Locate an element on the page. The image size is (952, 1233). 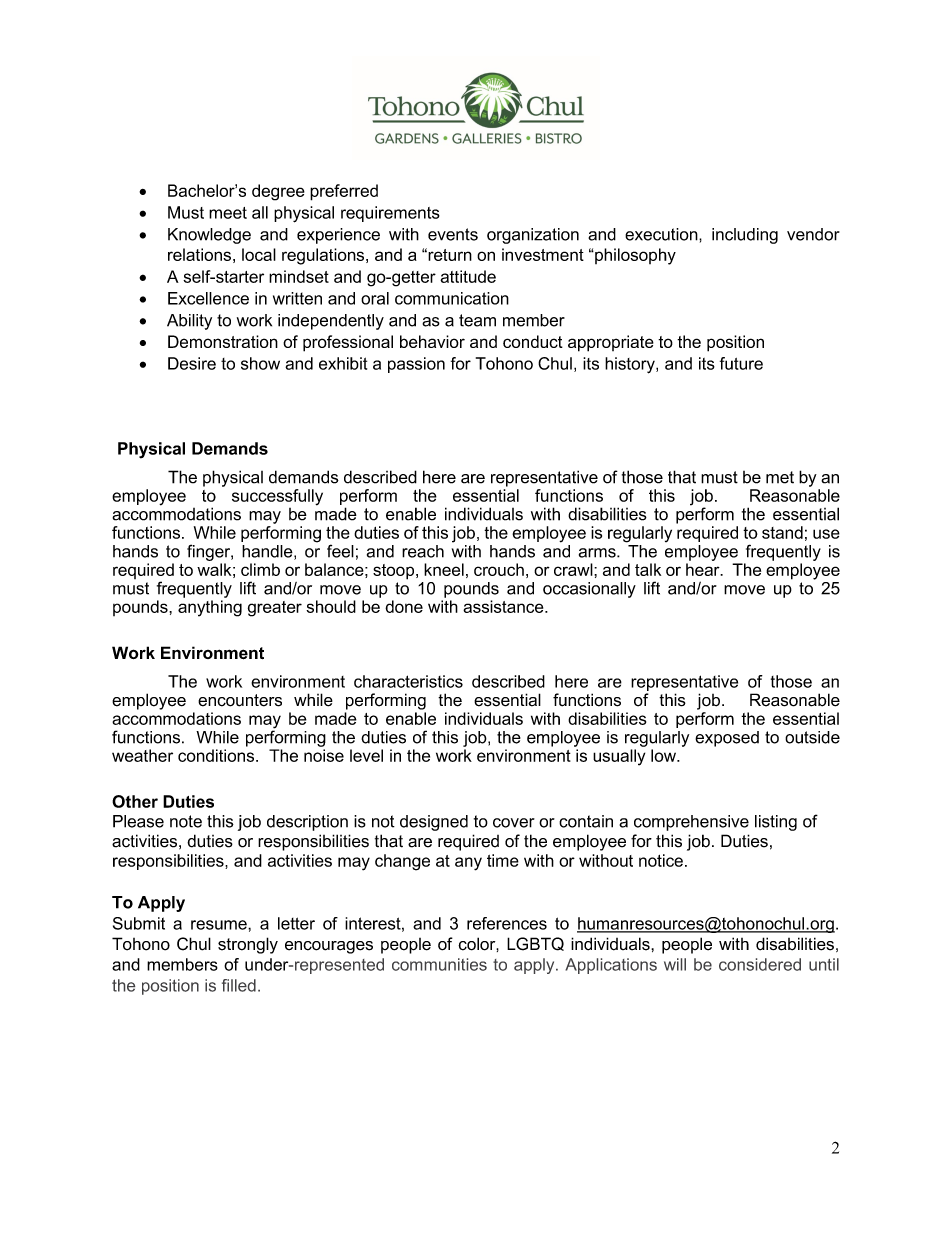
crouch is located at coordinates (499, 569).
